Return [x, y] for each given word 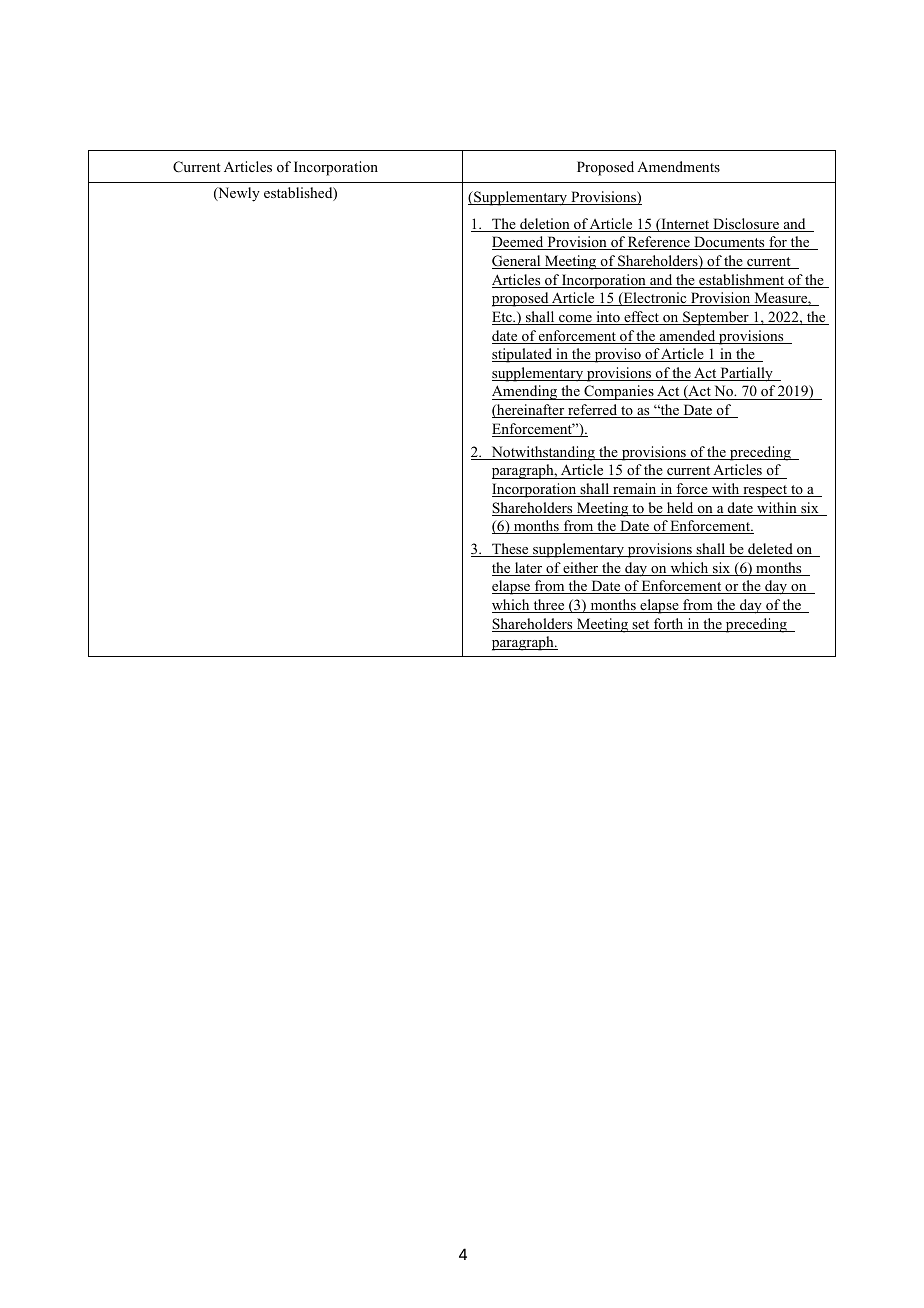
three [549, 606]
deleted [770, 550]
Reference [659, 243]
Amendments [678, 166]
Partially [746, 374]
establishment [742, 281]
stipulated [523, 355]
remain [635, 490]
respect [765, 491]
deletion [545, 225]
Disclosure [746, 225]
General [517, 262]
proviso [617, 355]
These [510, 550]
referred [593, 411]
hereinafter [531, 411]
